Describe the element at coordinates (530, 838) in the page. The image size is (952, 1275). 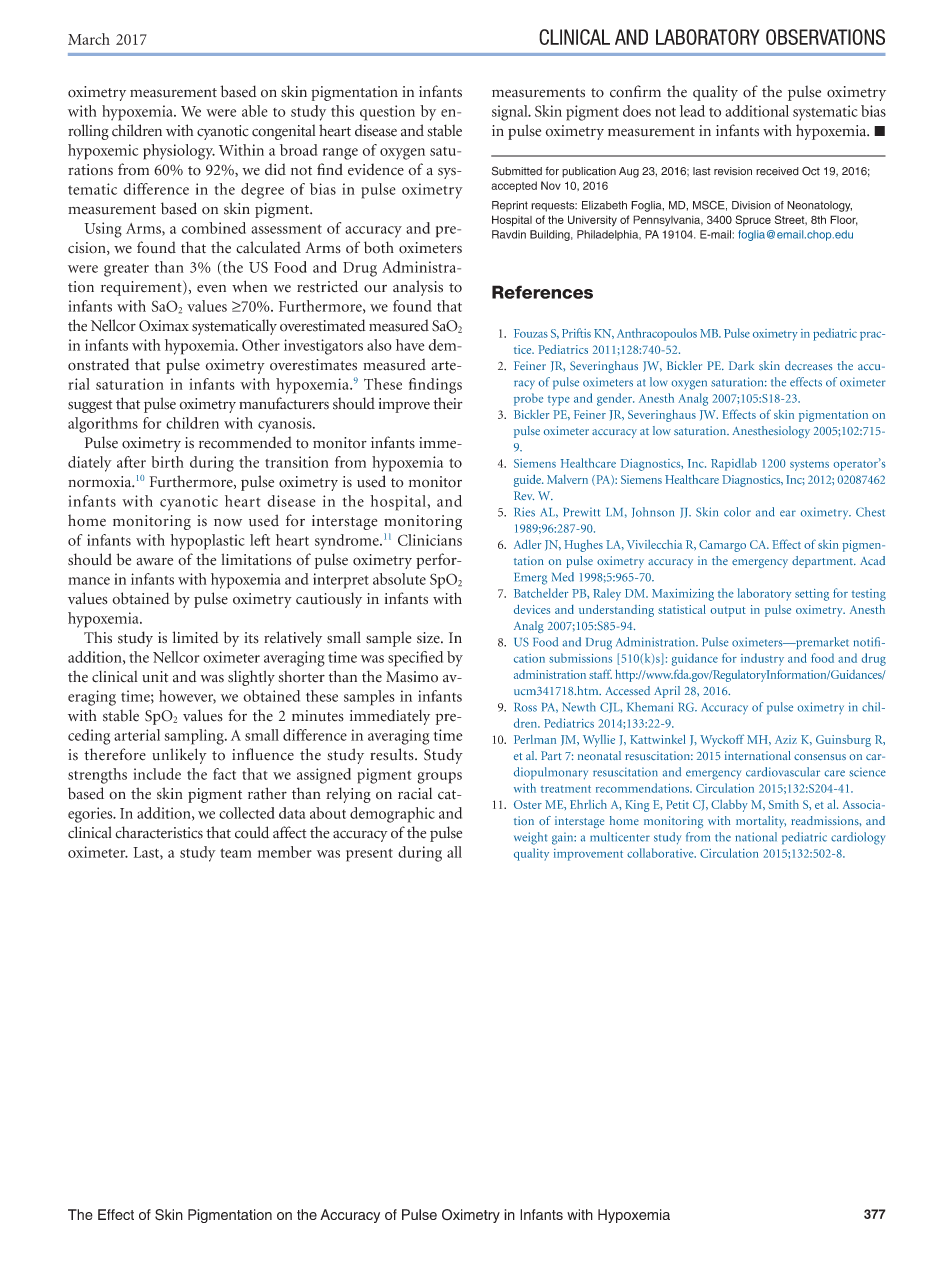
I see `weight` at that location.
